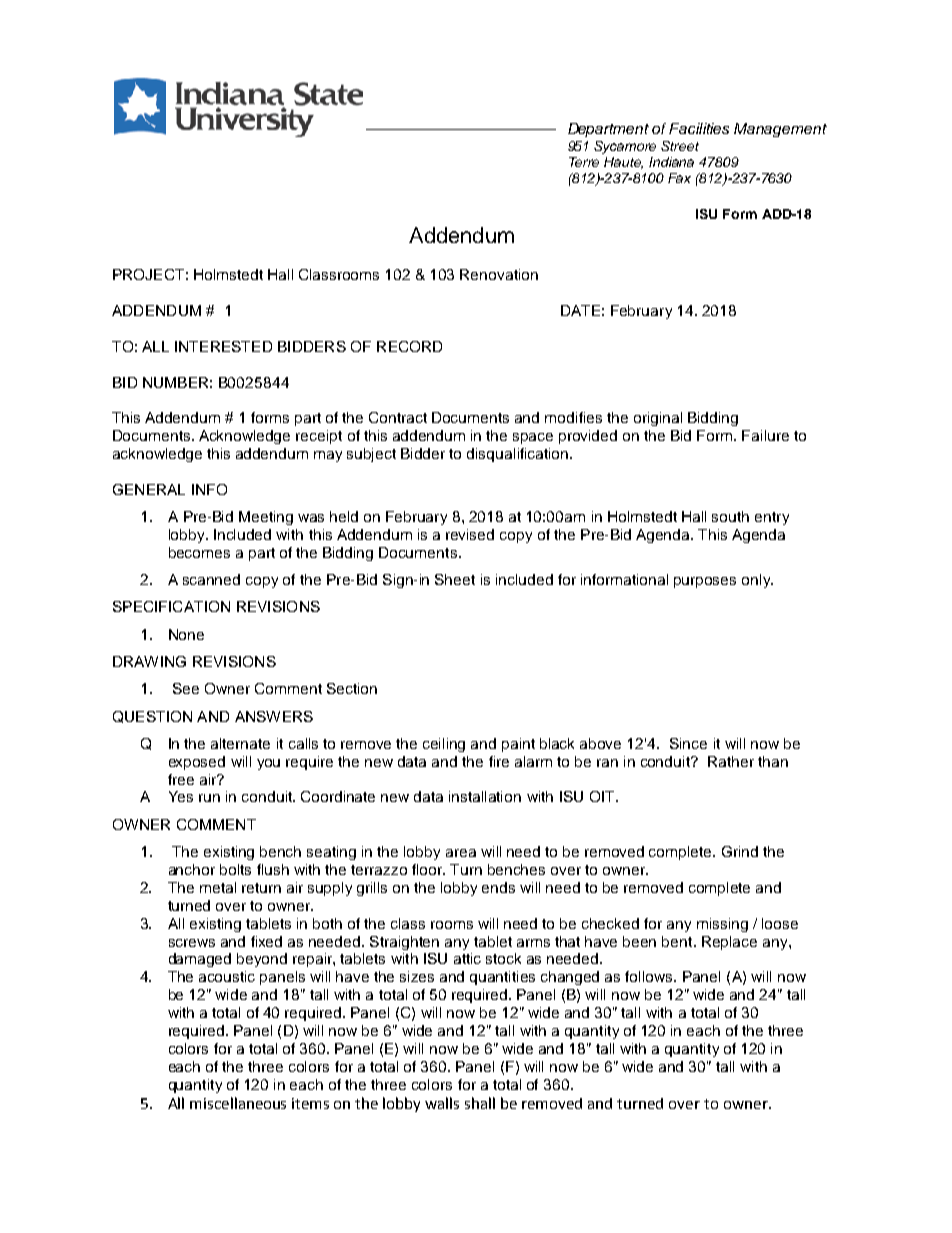 The image size is (952, 1233). Describe the element at coordinates (223, 346) in the screenshot. I see `INTERESTED` at that location.
